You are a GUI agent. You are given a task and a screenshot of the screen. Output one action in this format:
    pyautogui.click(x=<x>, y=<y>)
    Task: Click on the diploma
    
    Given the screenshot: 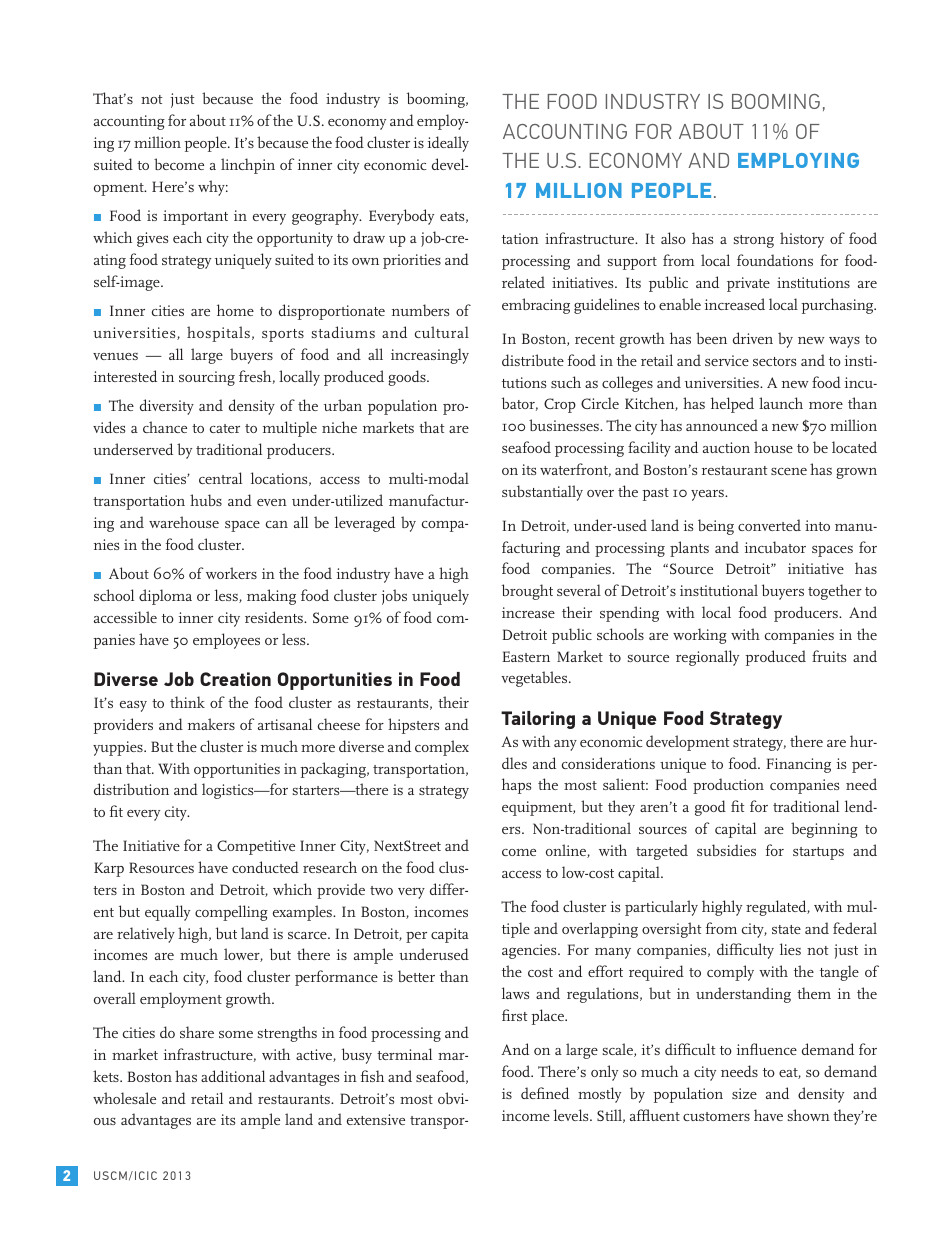 What is the action you would take?
    pyautogui.click(x=165, y=597)
